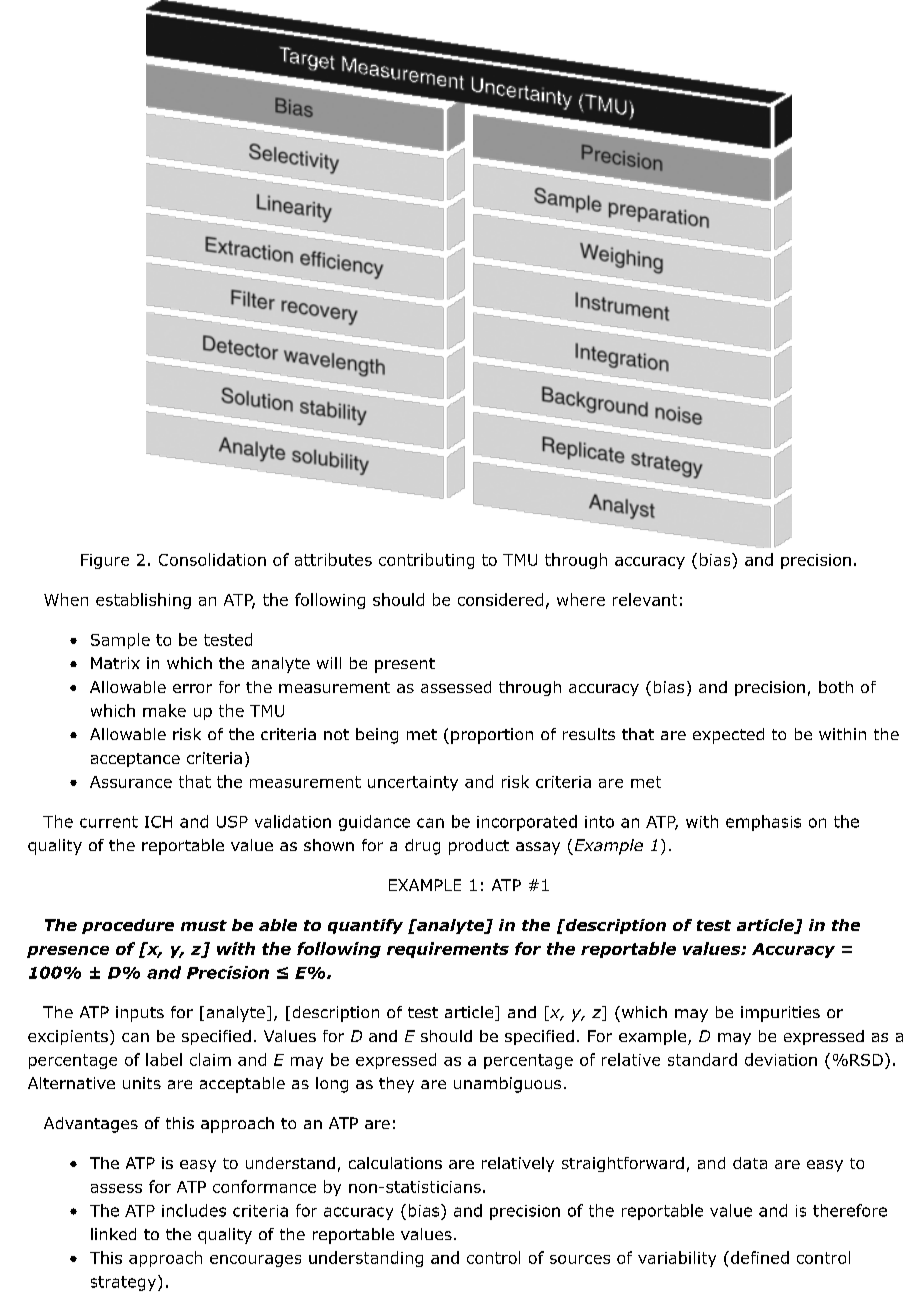  I want to click on strategy, so click(123, 1283).
